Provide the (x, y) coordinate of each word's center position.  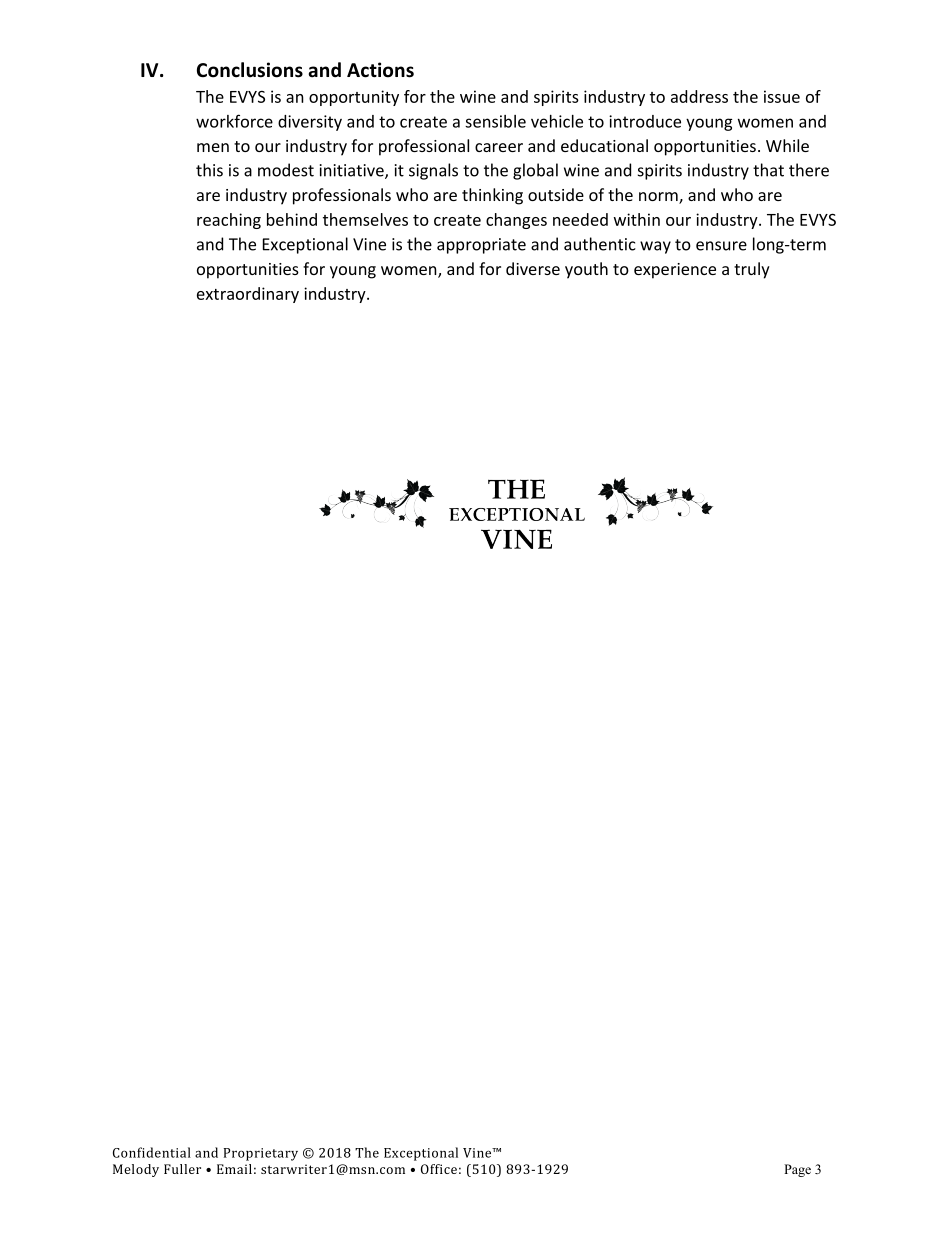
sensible (495, 121)
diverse (533, 268)
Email (234, 1169)
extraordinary (248, 295)
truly (752, 270)
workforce (234, 121)
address (699, 96)
